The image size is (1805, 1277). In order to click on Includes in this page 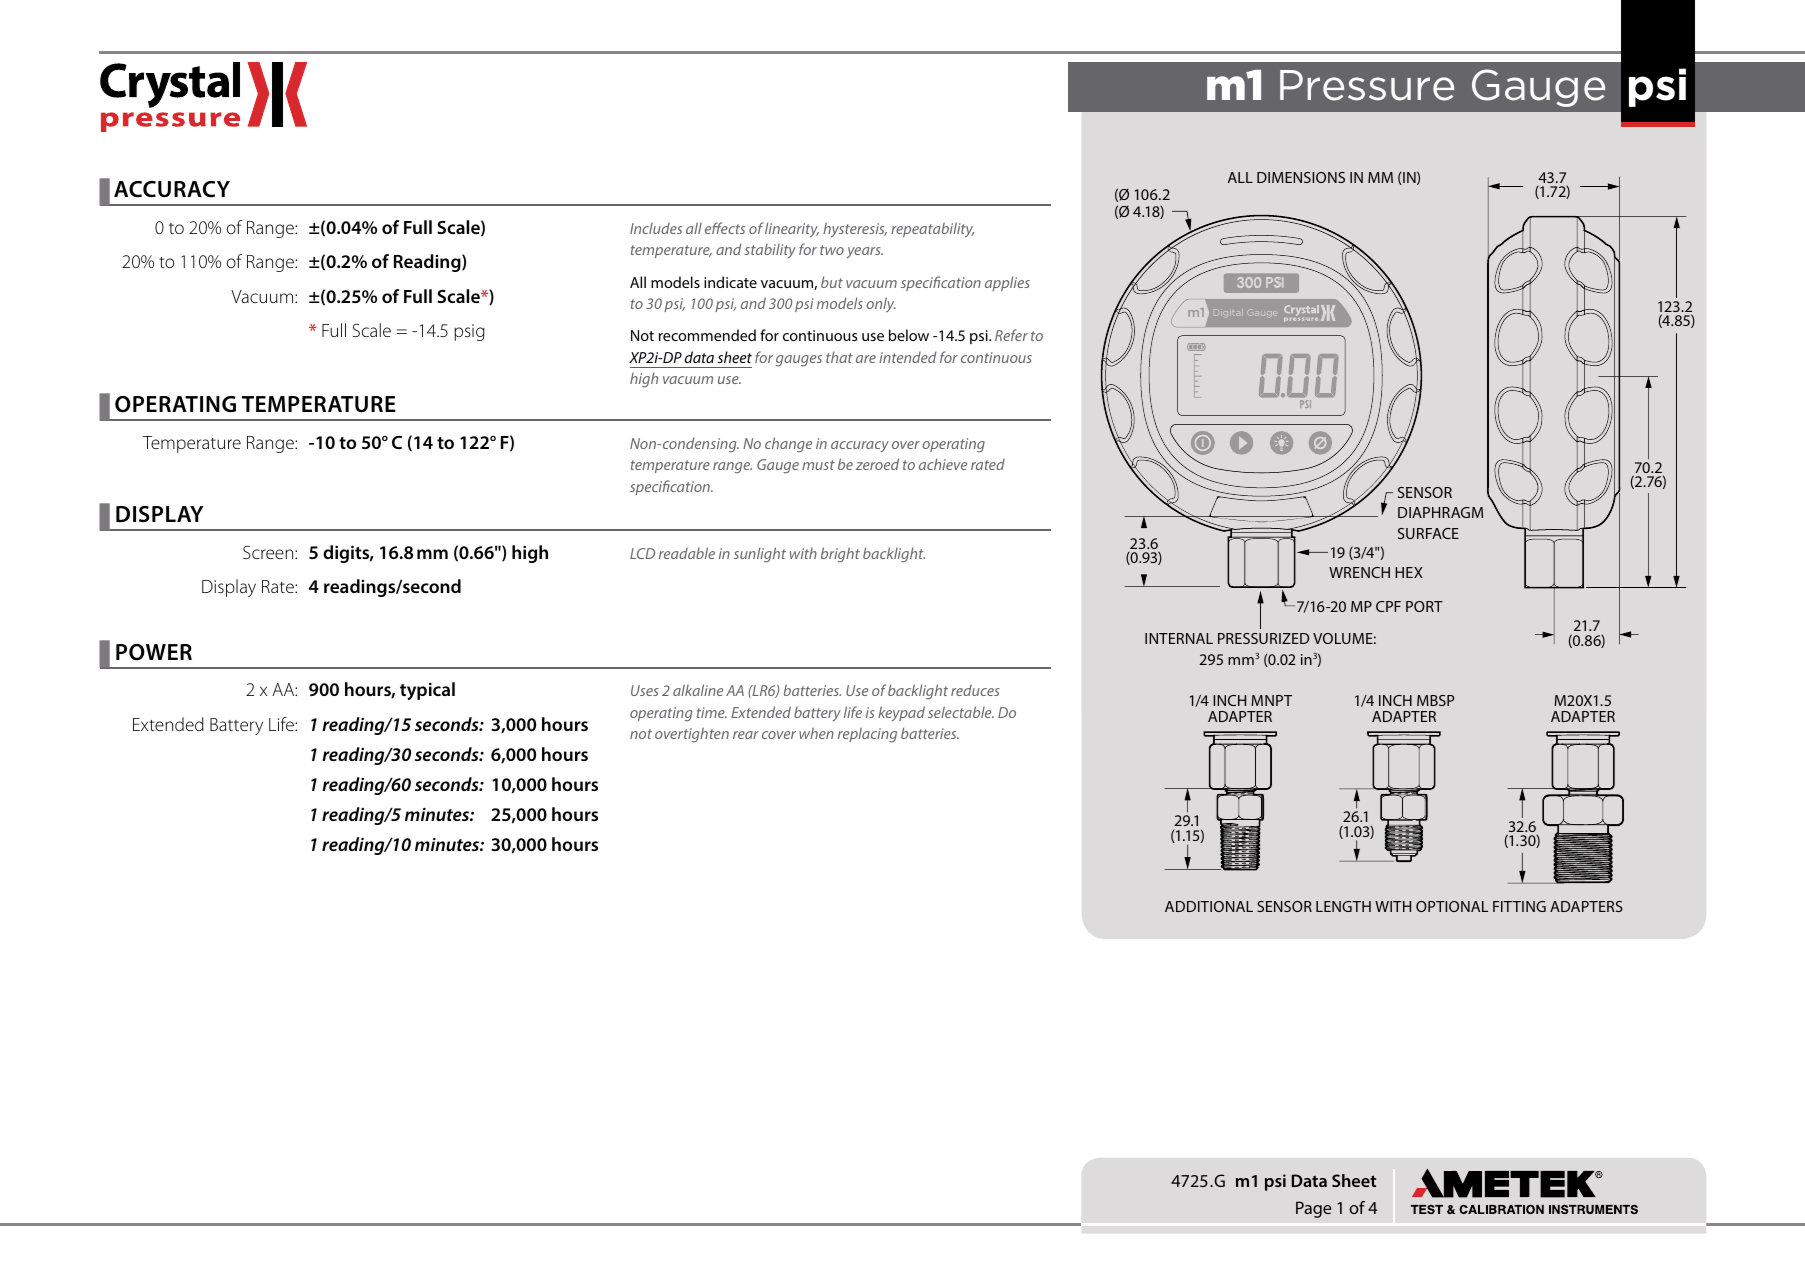, I will do `click(656, 228)`.
